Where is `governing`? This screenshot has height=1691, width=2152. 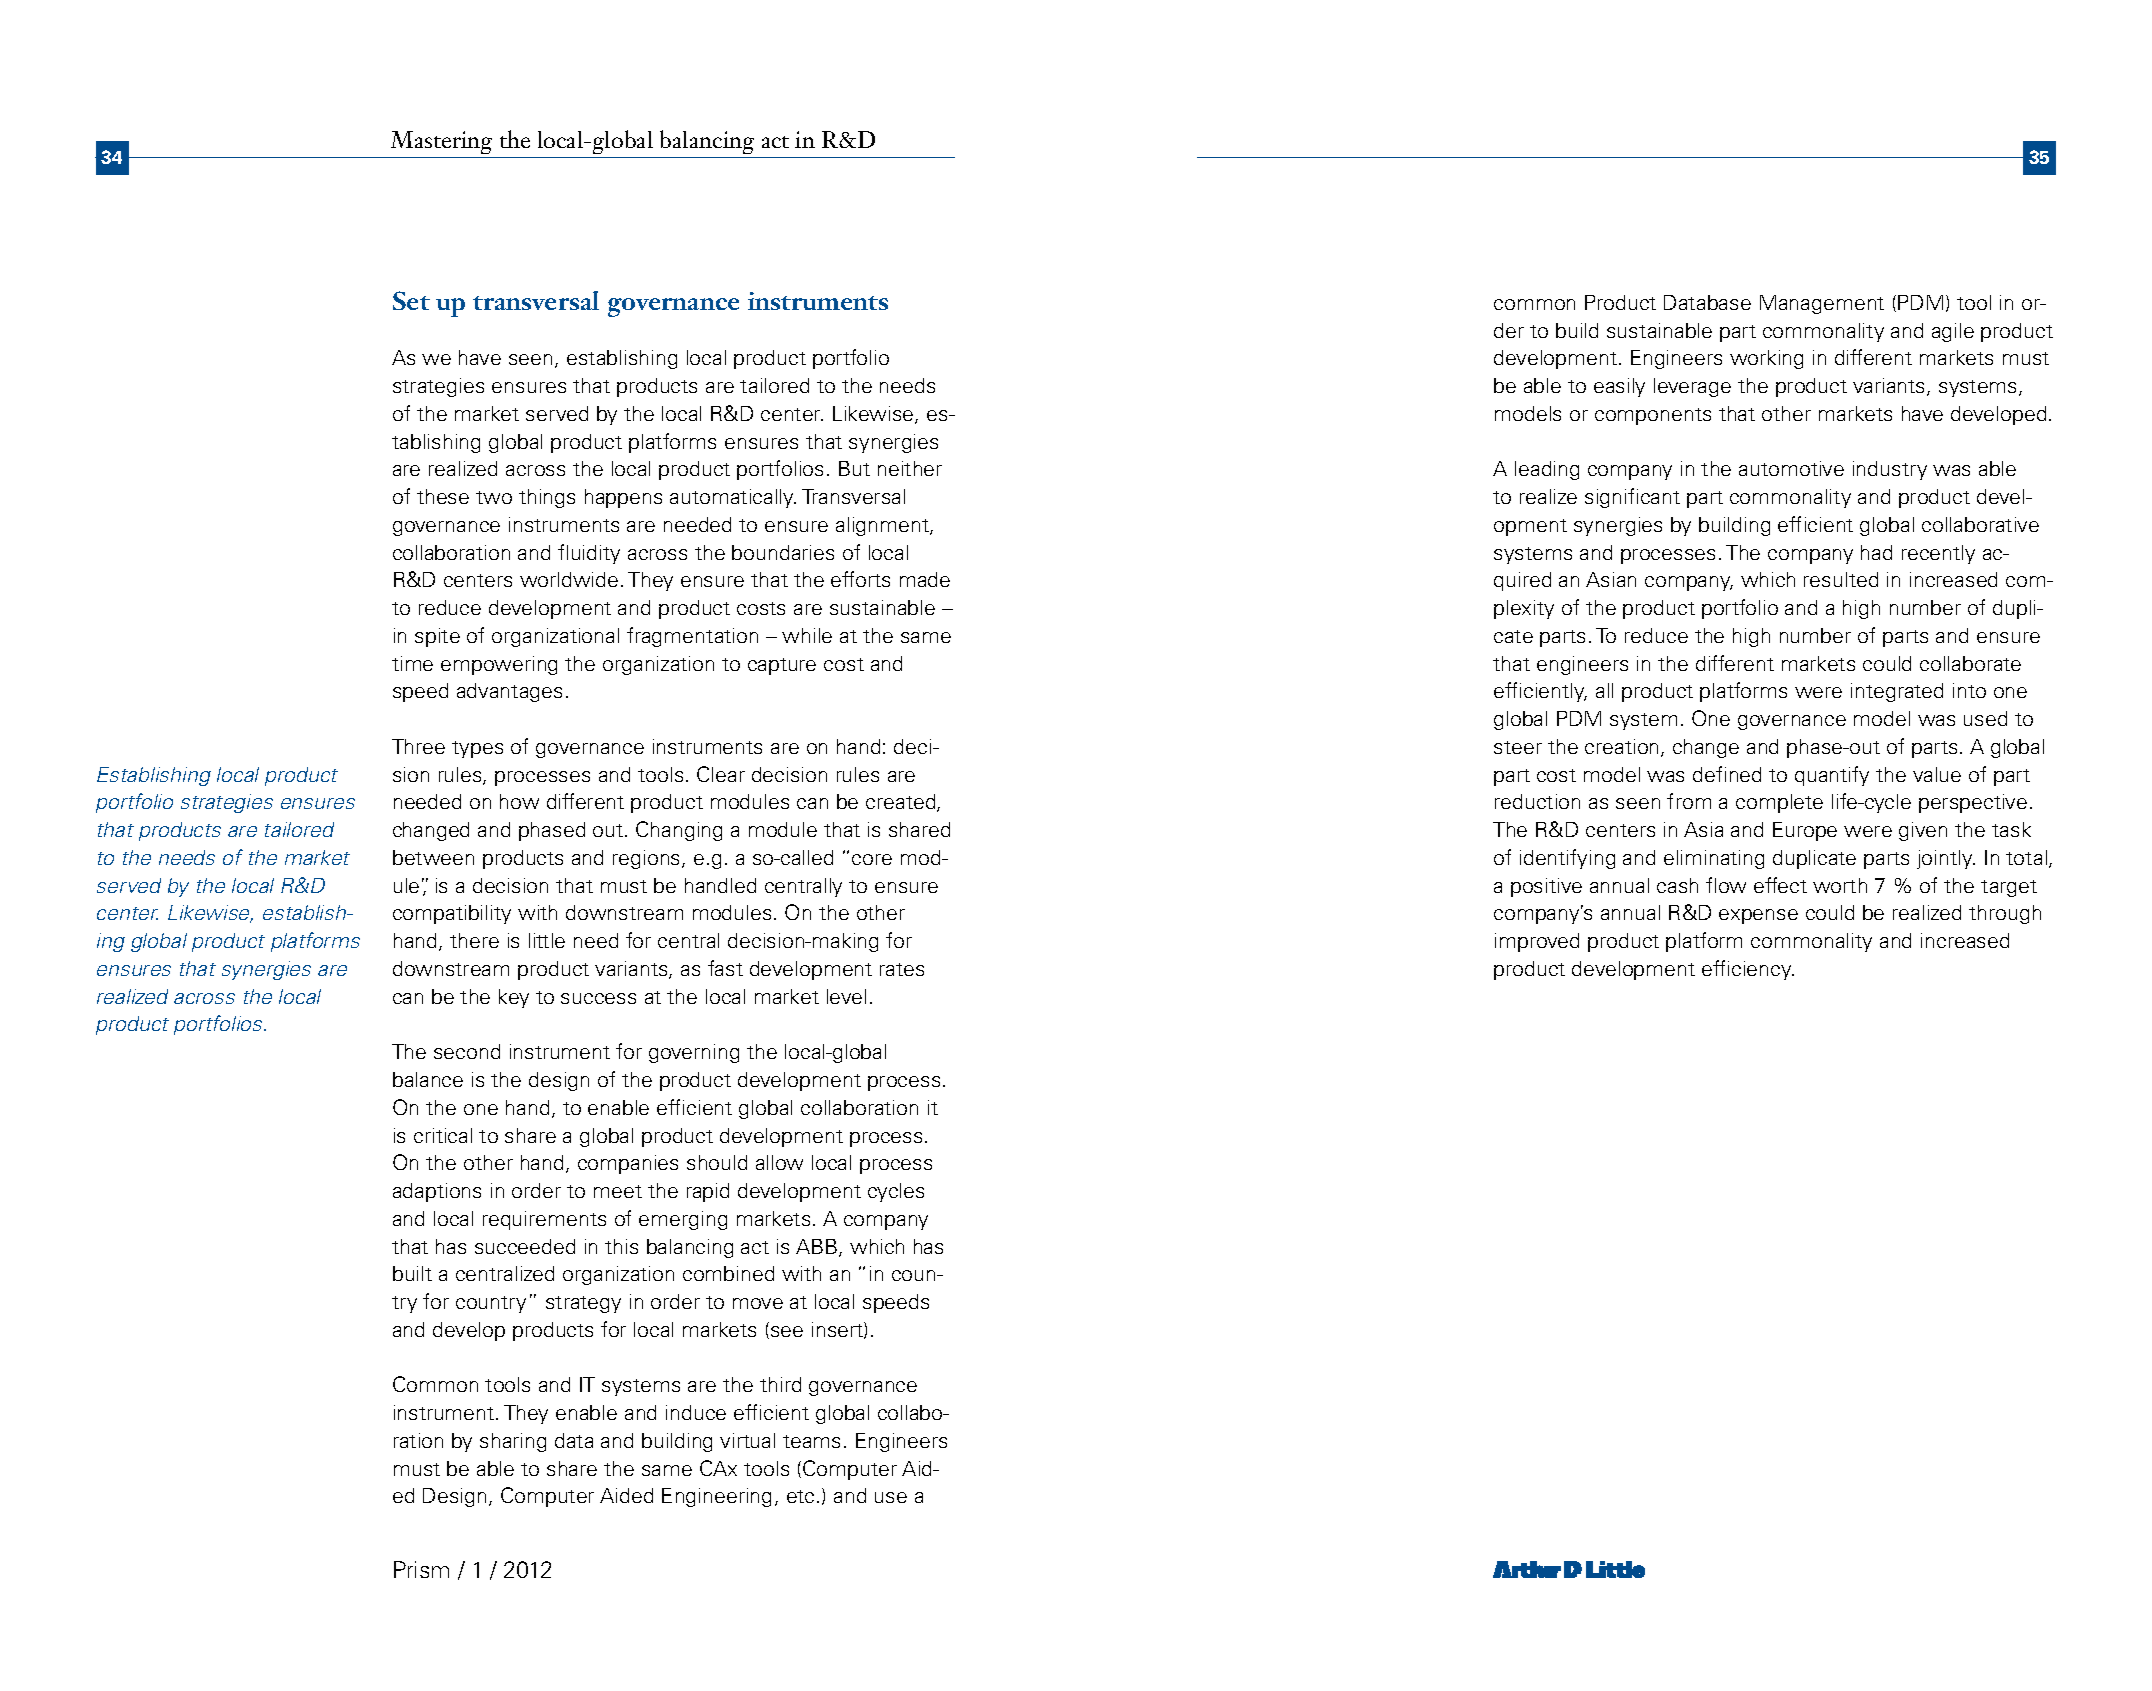
governing is located at coordinates (694, 1053).
